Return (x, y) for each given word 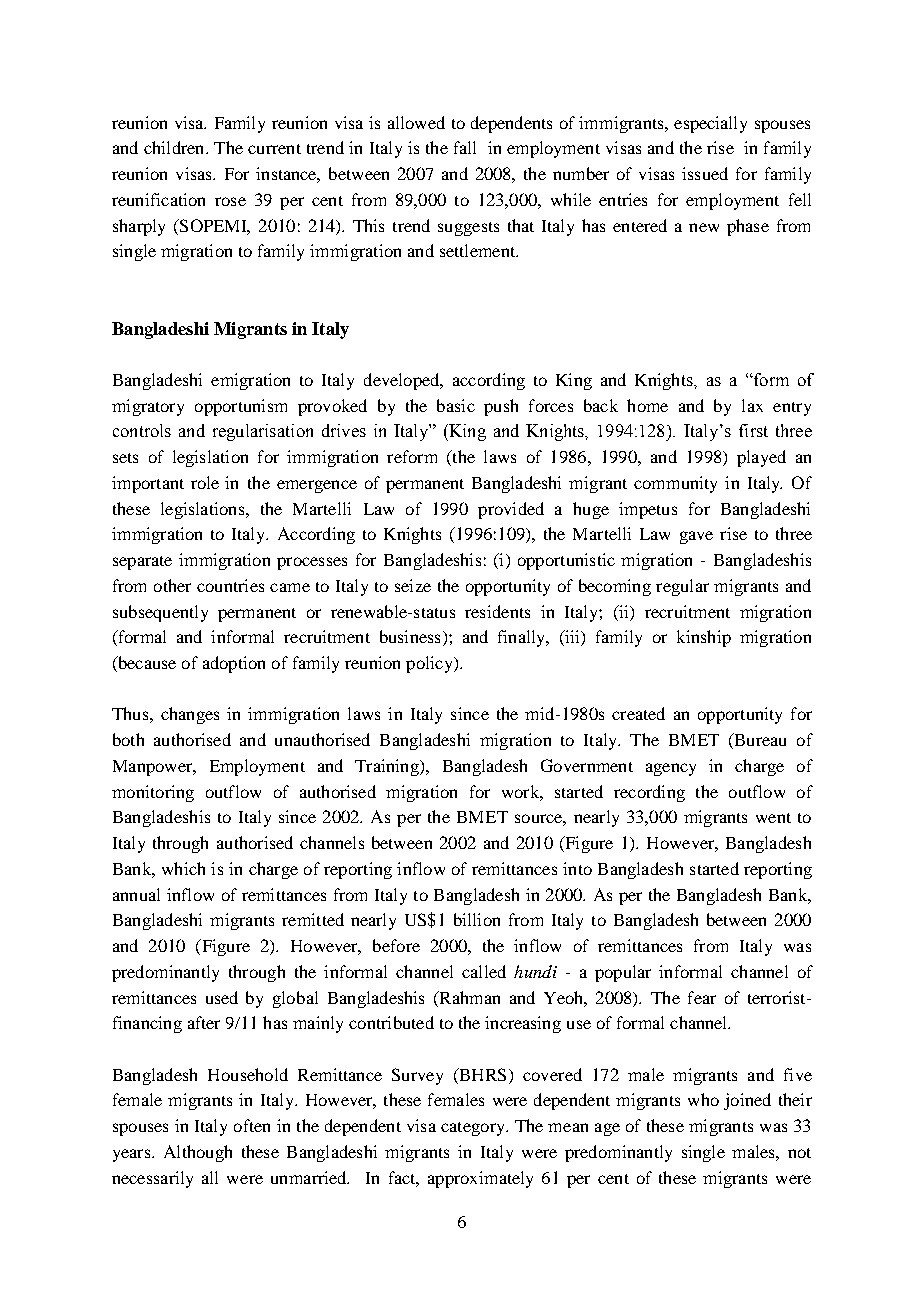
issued (705, 173)
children (175, 147)
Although (198, 1153)
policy (430, 664)
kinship (704, 638)
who (703, 1099)
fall (465, 147)
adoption (234, 664)
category (474, 1129)
